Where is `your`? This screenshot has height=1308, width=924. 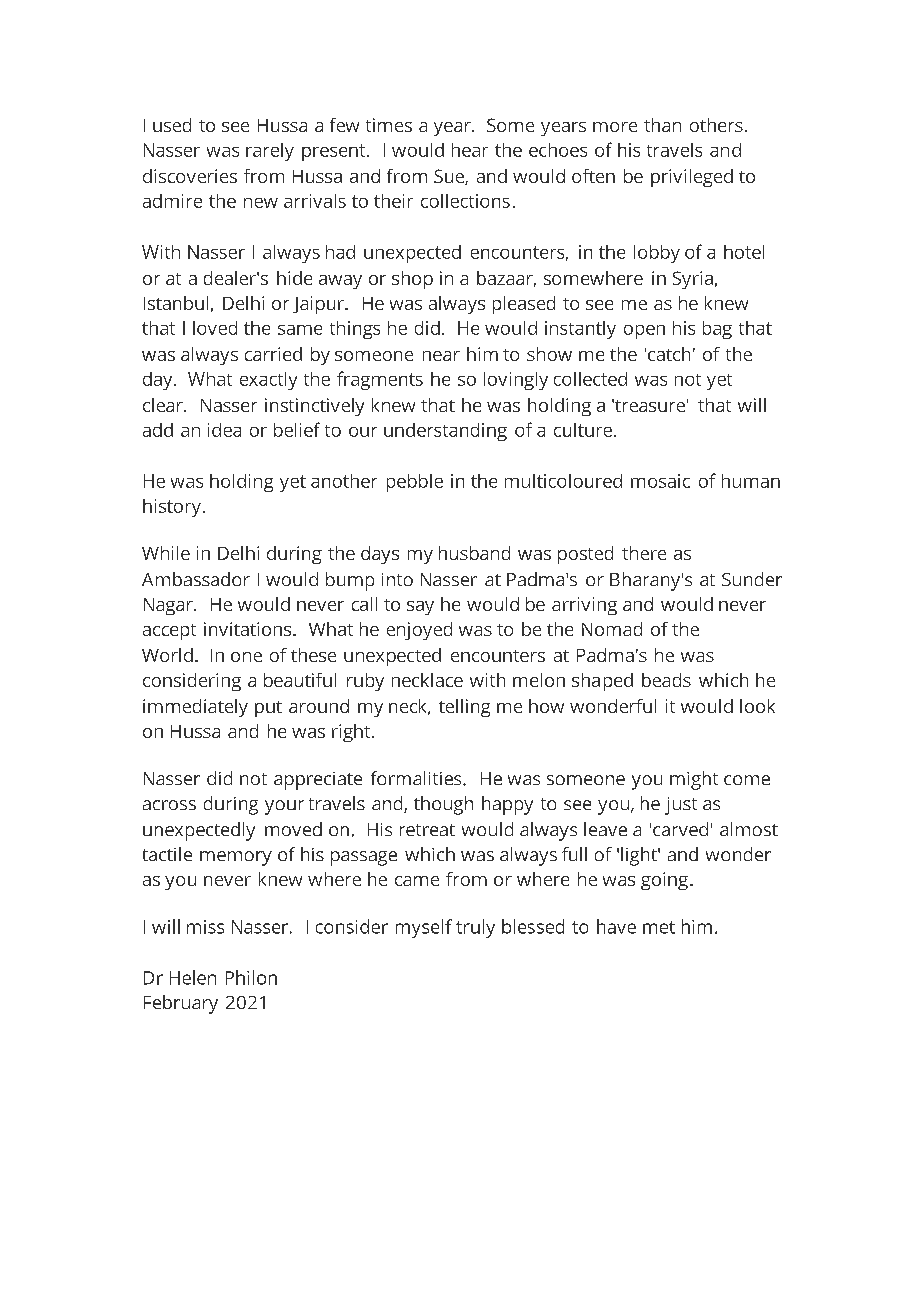
your is located at coordinates (284, 807).
